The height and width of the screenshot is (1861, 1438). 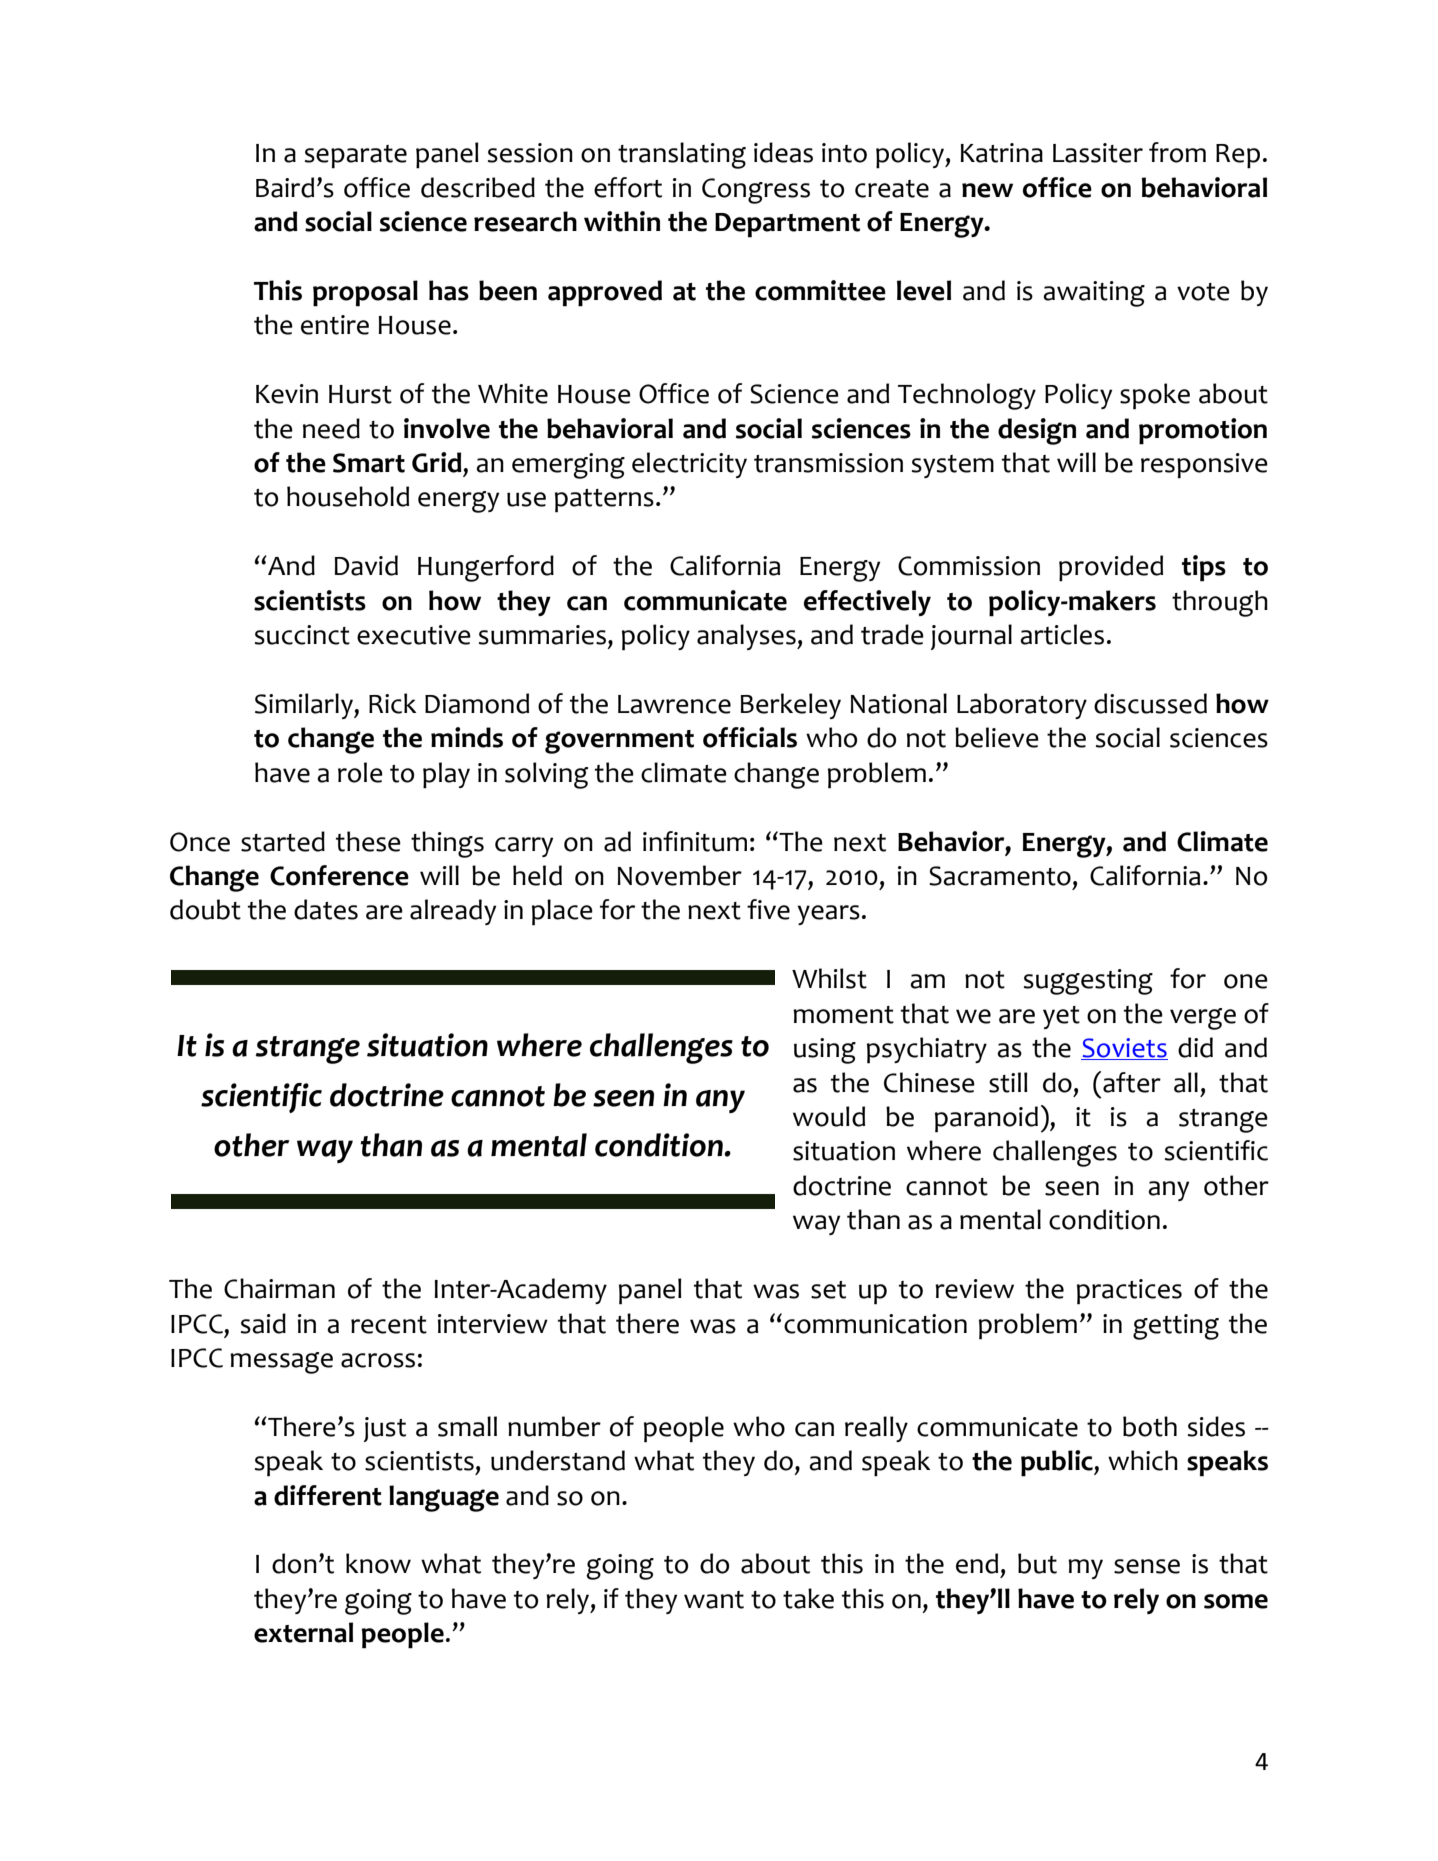 What do you see at coordinates (326, 909) in the screenshot?
I see `dates` at bounding box center [326, 909].
